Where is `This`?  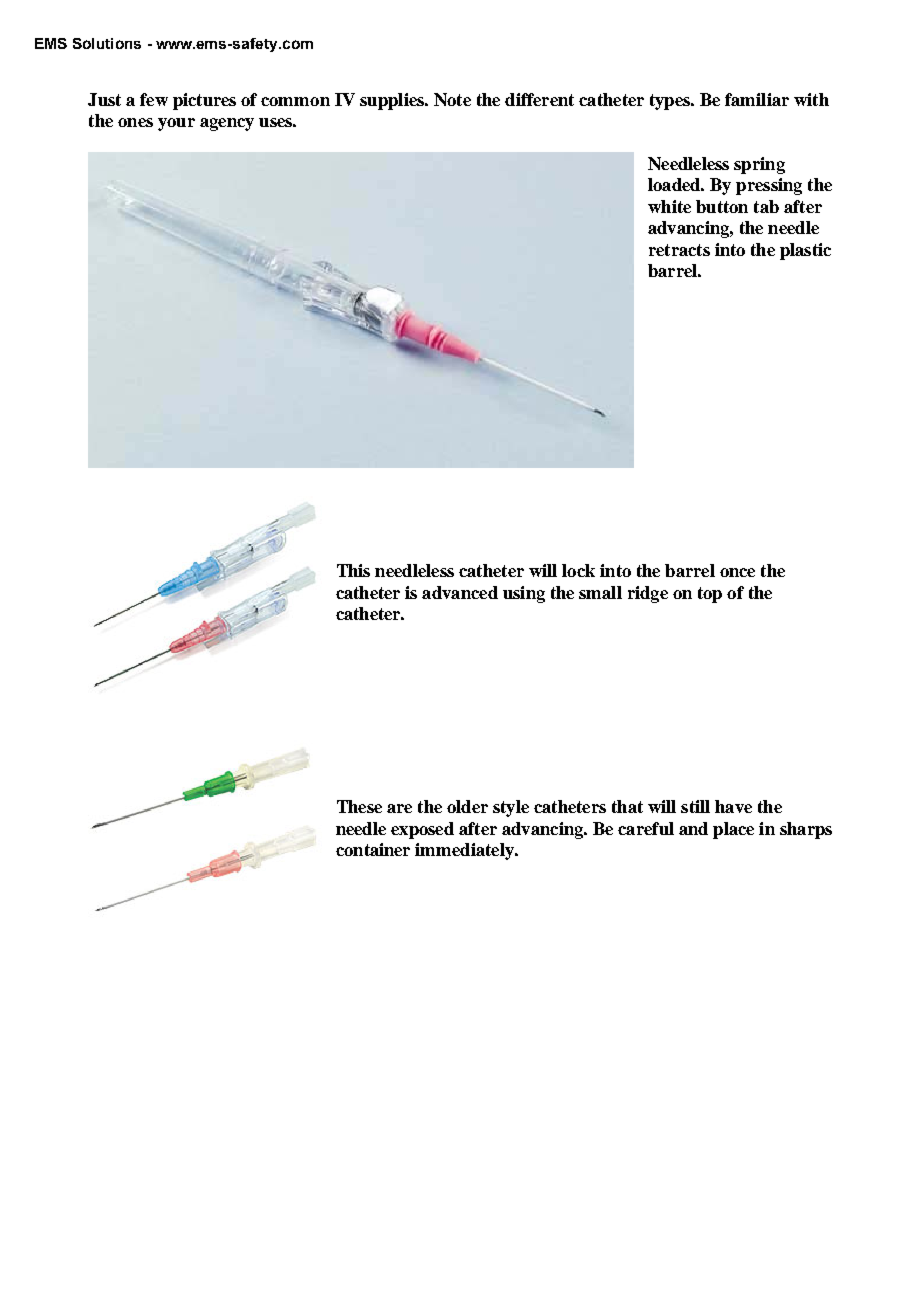
This is located at coordinates (353, 570).
